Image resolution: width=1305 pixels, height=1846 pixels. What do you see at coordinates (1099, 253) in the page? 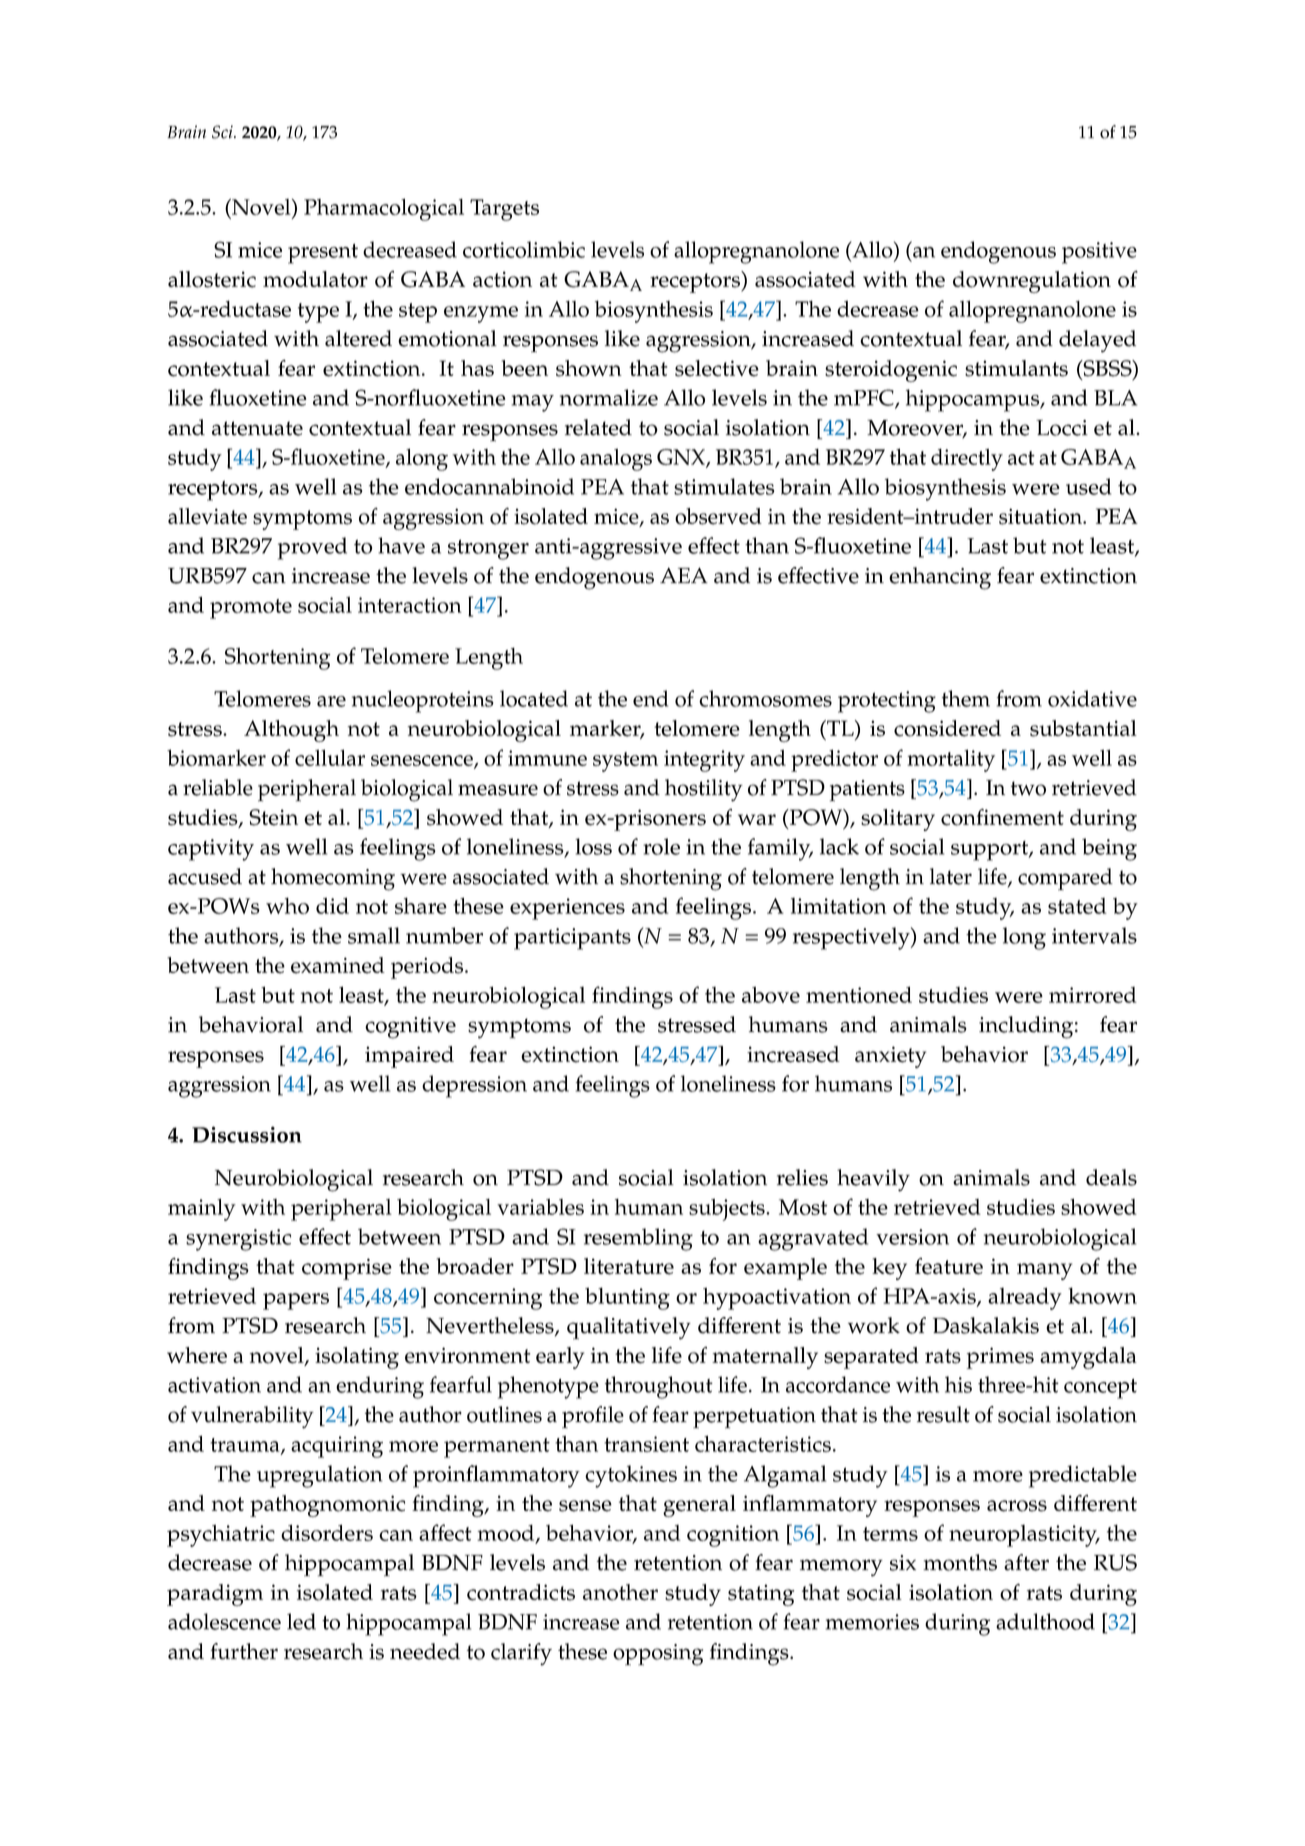
I see `positive` at bounding box center [1099, 253].
